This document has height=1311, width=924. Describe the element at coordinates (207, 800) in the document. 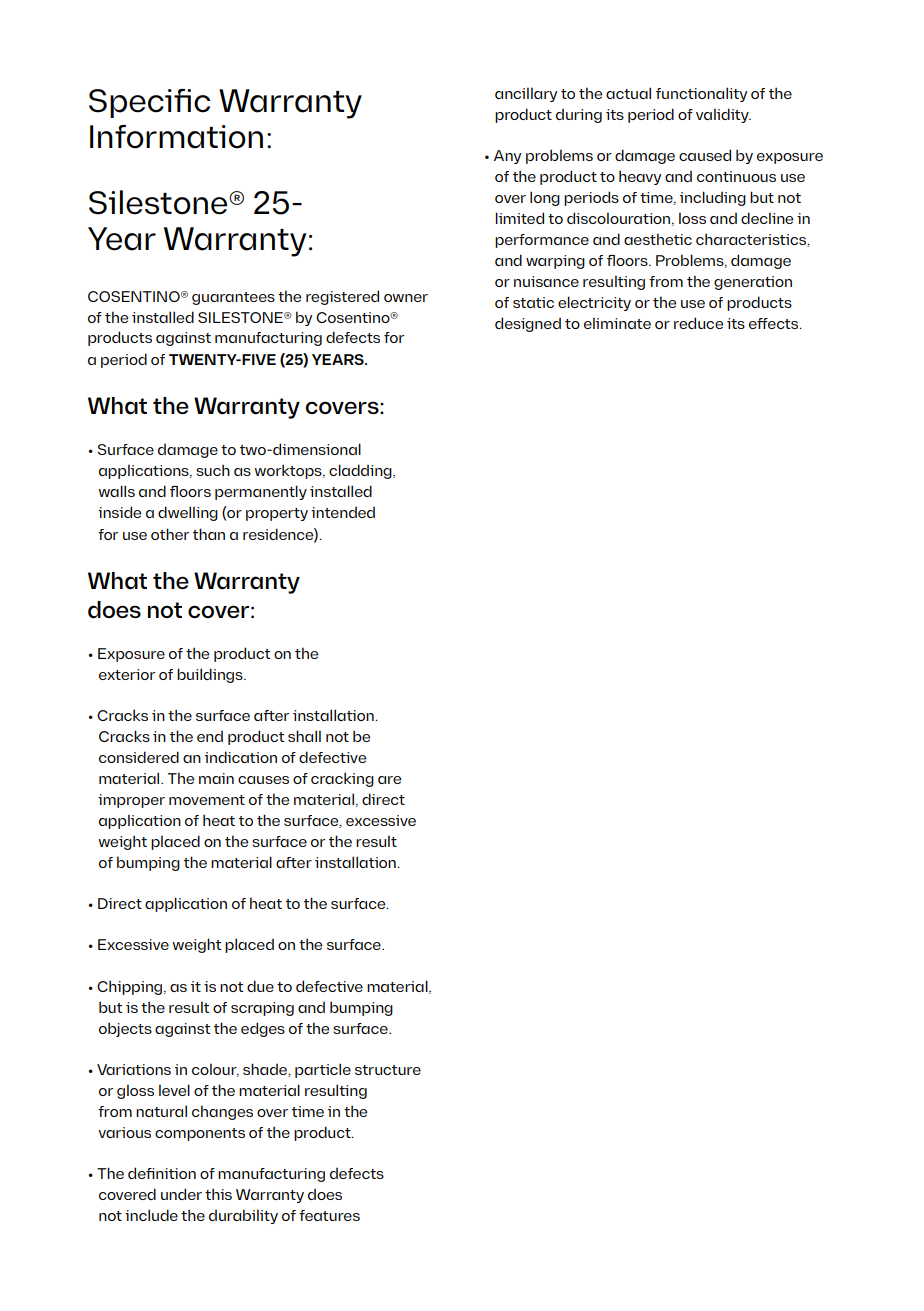

I see `movement` at that location.
